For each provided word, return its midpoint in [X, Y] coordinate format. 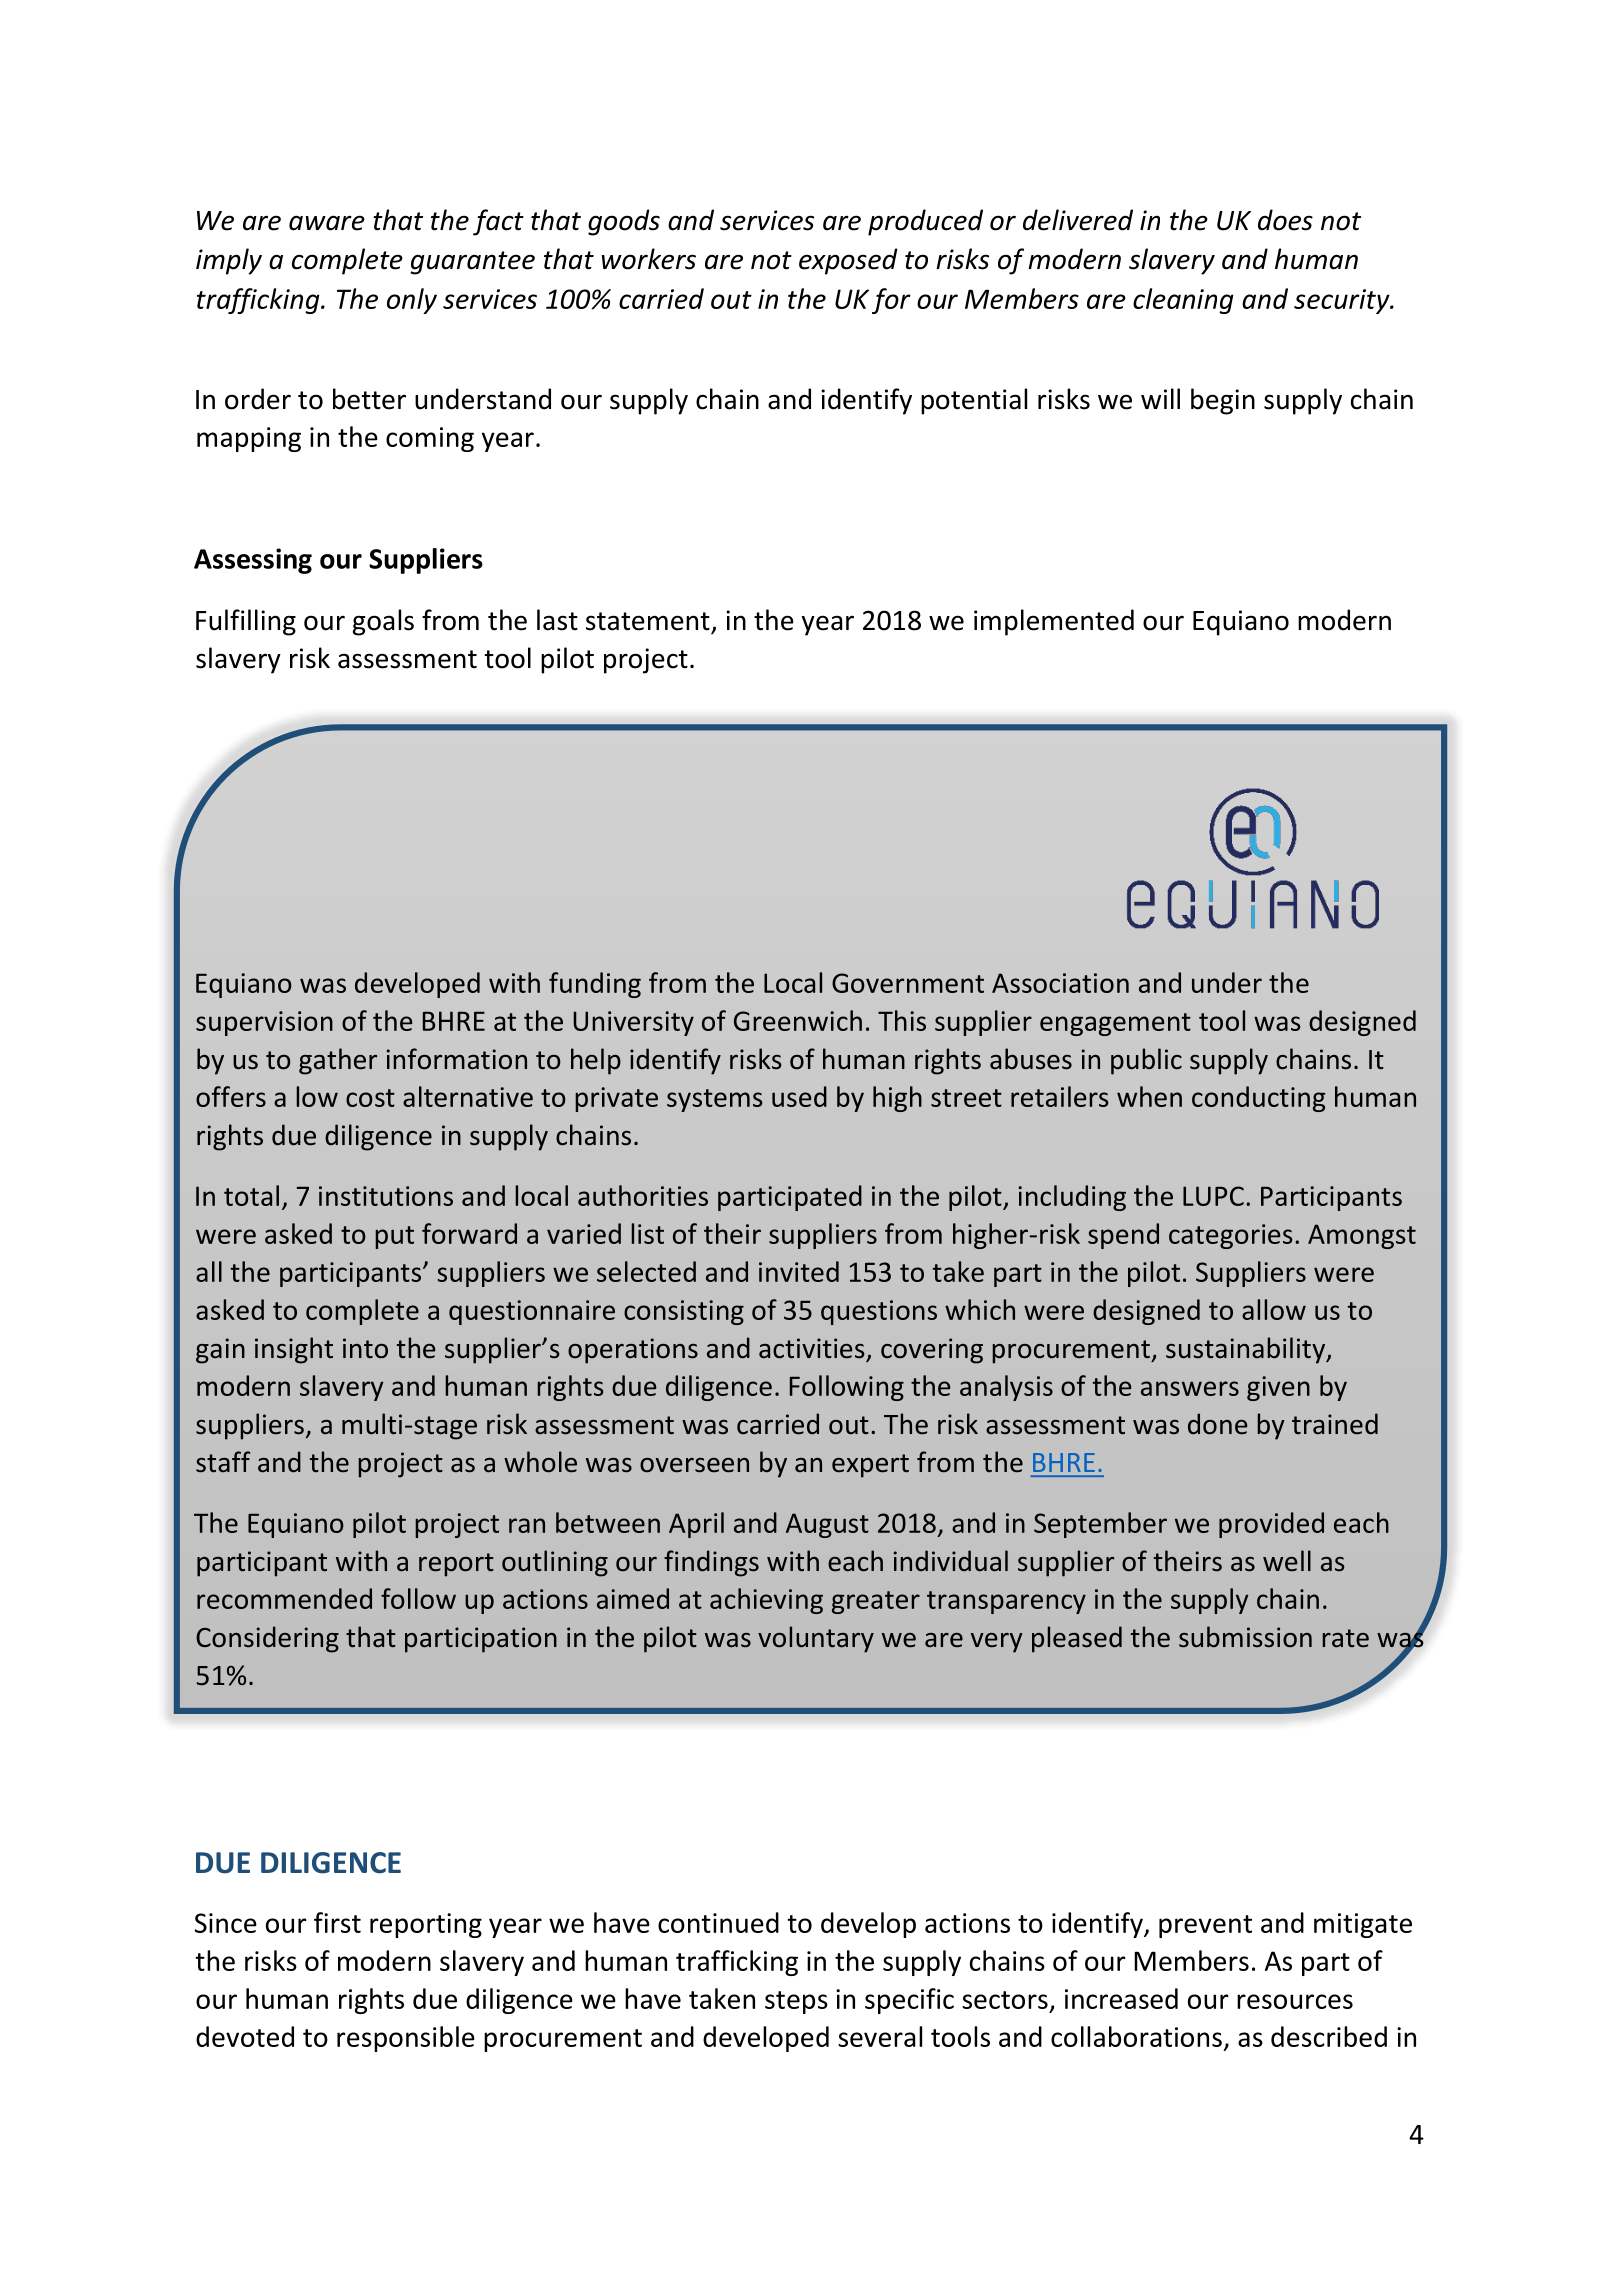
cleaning [1183, 301]
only [412, 301]
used [799, 1096]
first [337, 1922]
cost [370, 1098]
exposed [848, 261]
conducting [1258, 1099]
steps [796, 2002]
